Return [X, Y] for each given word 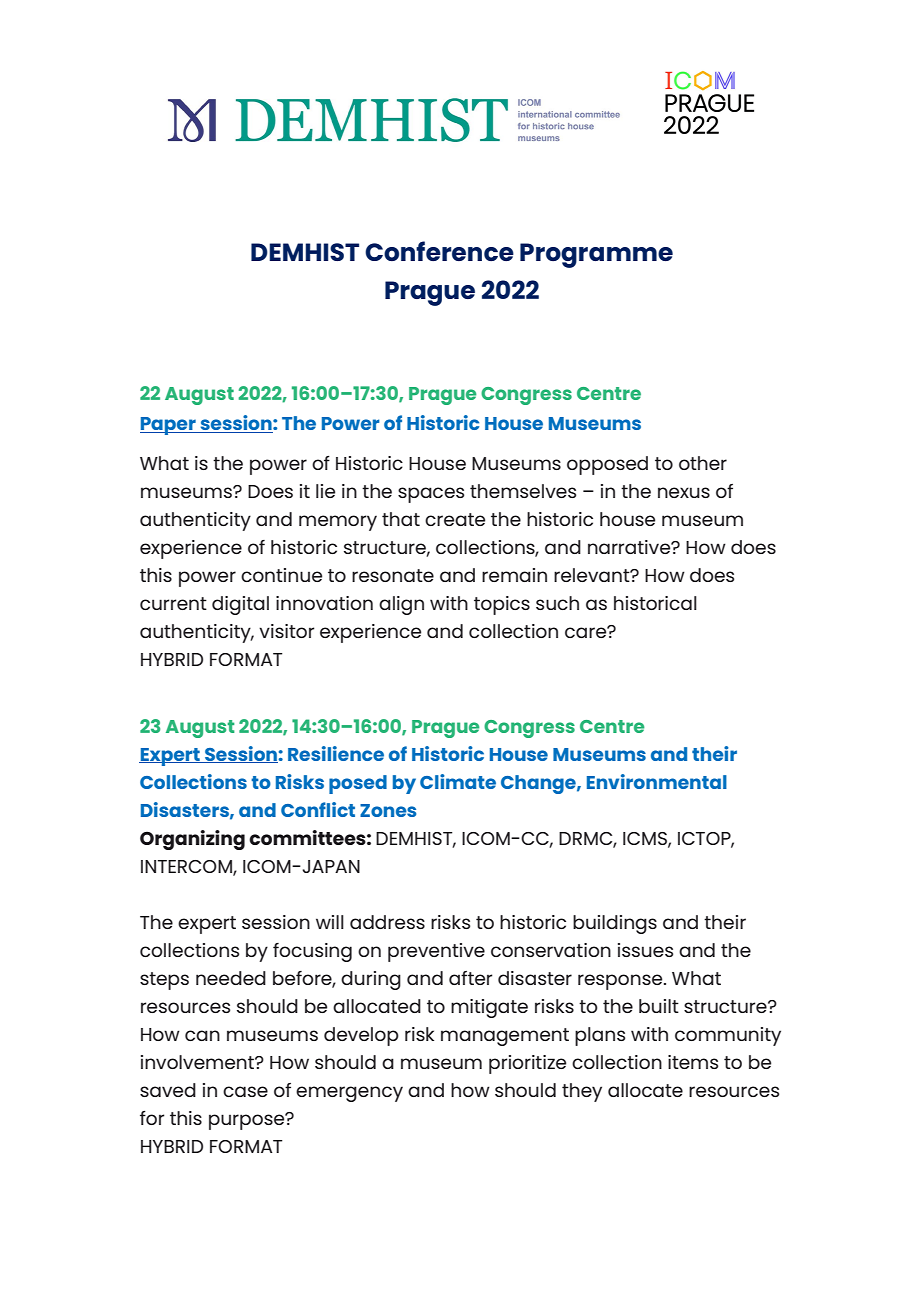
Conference [439, 251]
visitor [287, 631]
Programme [596, 255]
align [401, 605]
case [245, 1091]
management [505, 1037]
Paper [169, 426]
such [557, 603]
